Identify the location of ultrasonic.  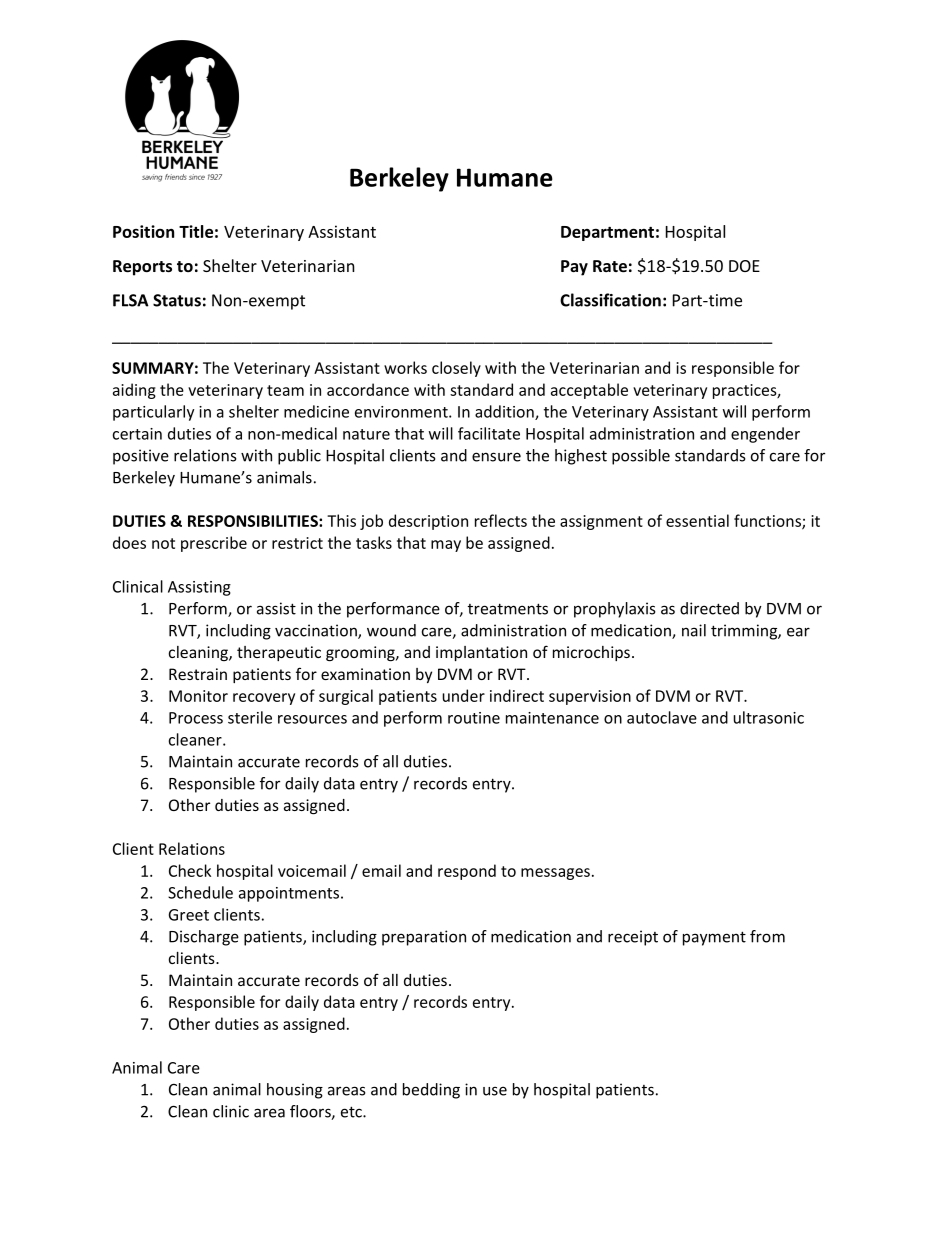
(768, 717).
